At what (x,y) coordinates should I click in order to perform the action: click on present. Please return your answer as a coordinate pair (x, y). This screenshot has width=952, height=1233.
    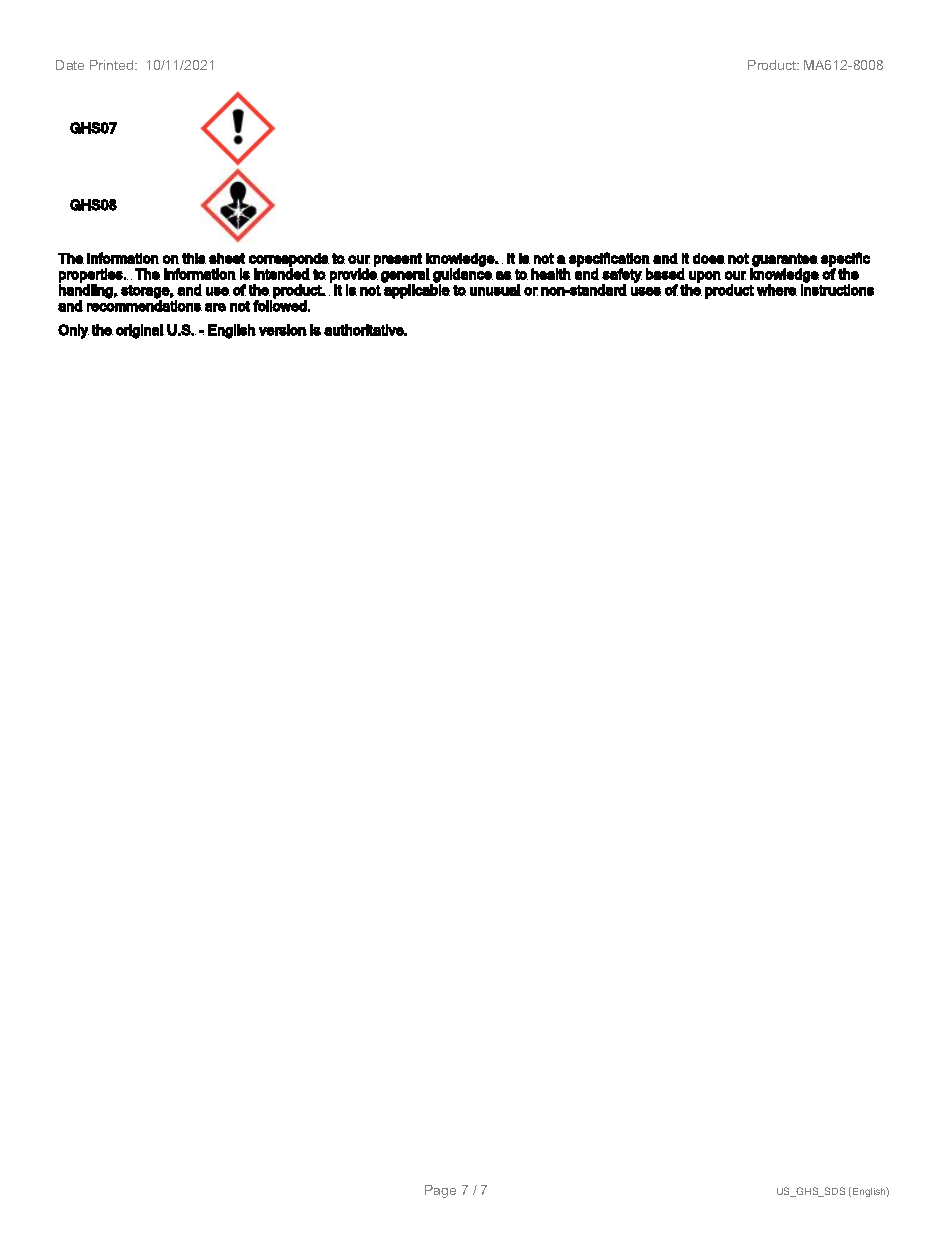
    Looking at the image, I should click on (398, 260).
